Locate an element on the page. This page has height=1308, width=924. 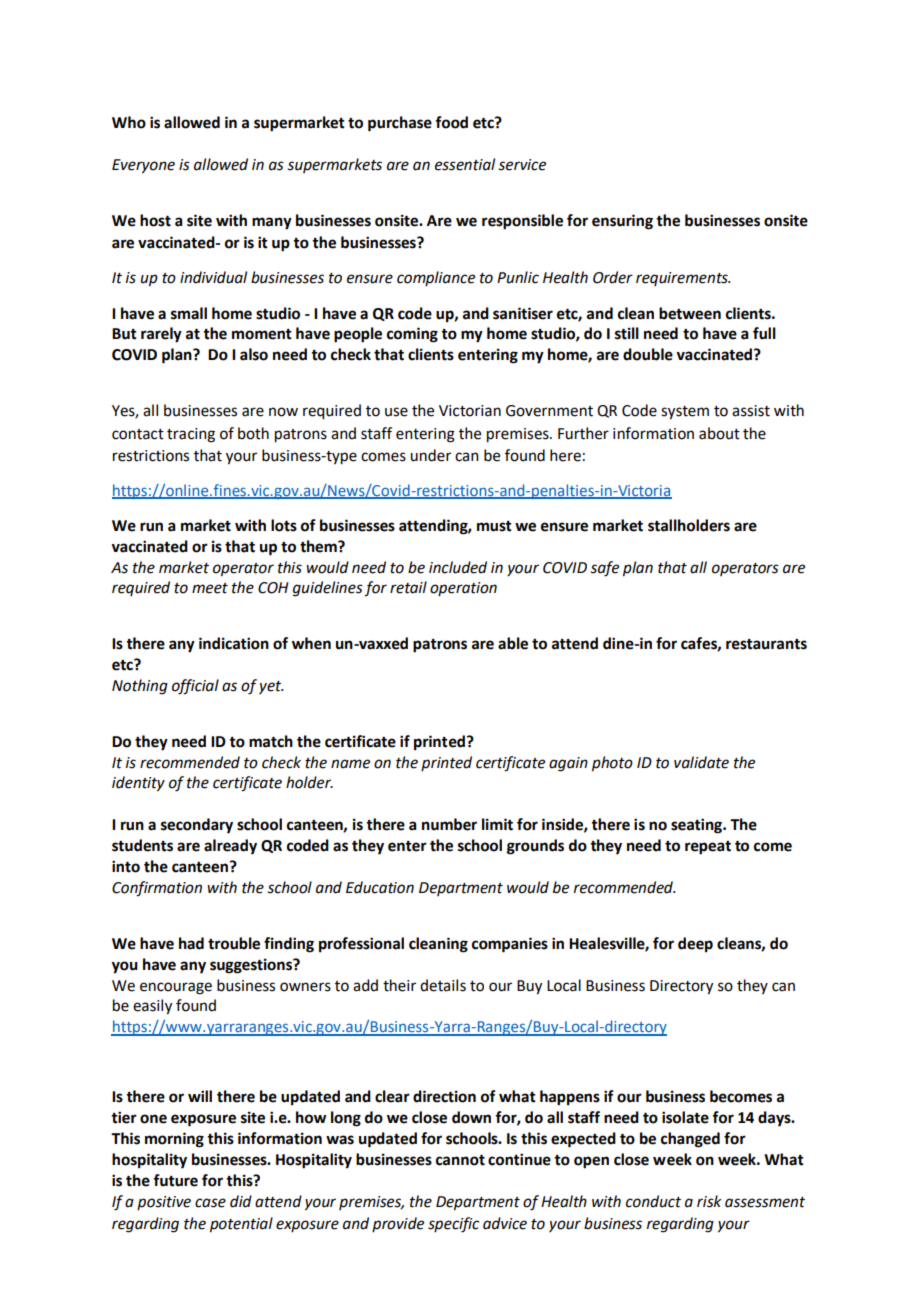
had is located at coordinates (191, 943).
